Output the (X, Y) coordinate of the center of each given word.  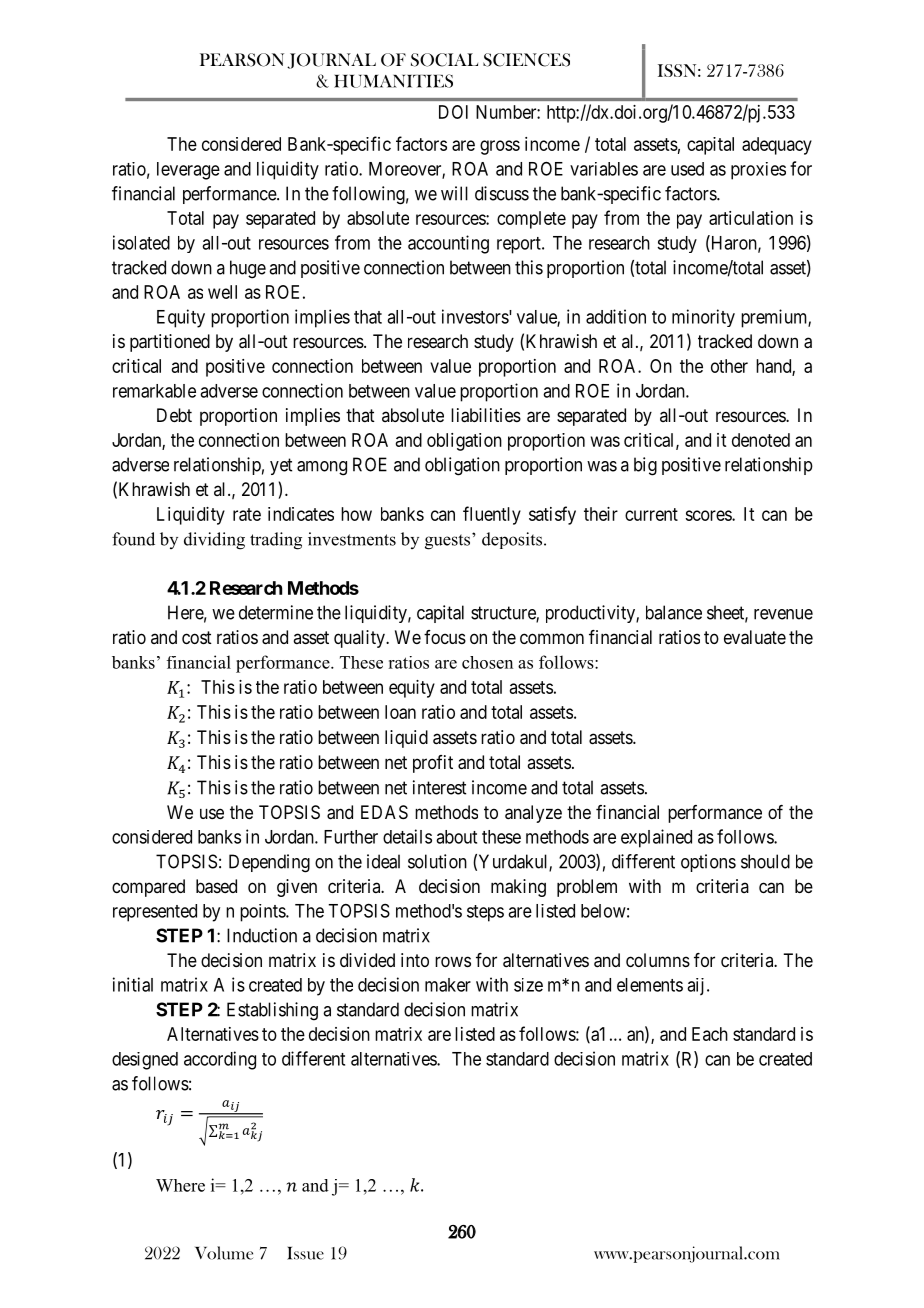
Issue (305, 1253)
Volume (224, 1253)
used (687, 169)
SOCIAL (444, 60)
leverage (188, 171)
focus (445, 637)
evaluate (755, 637)
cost (197, 637)
